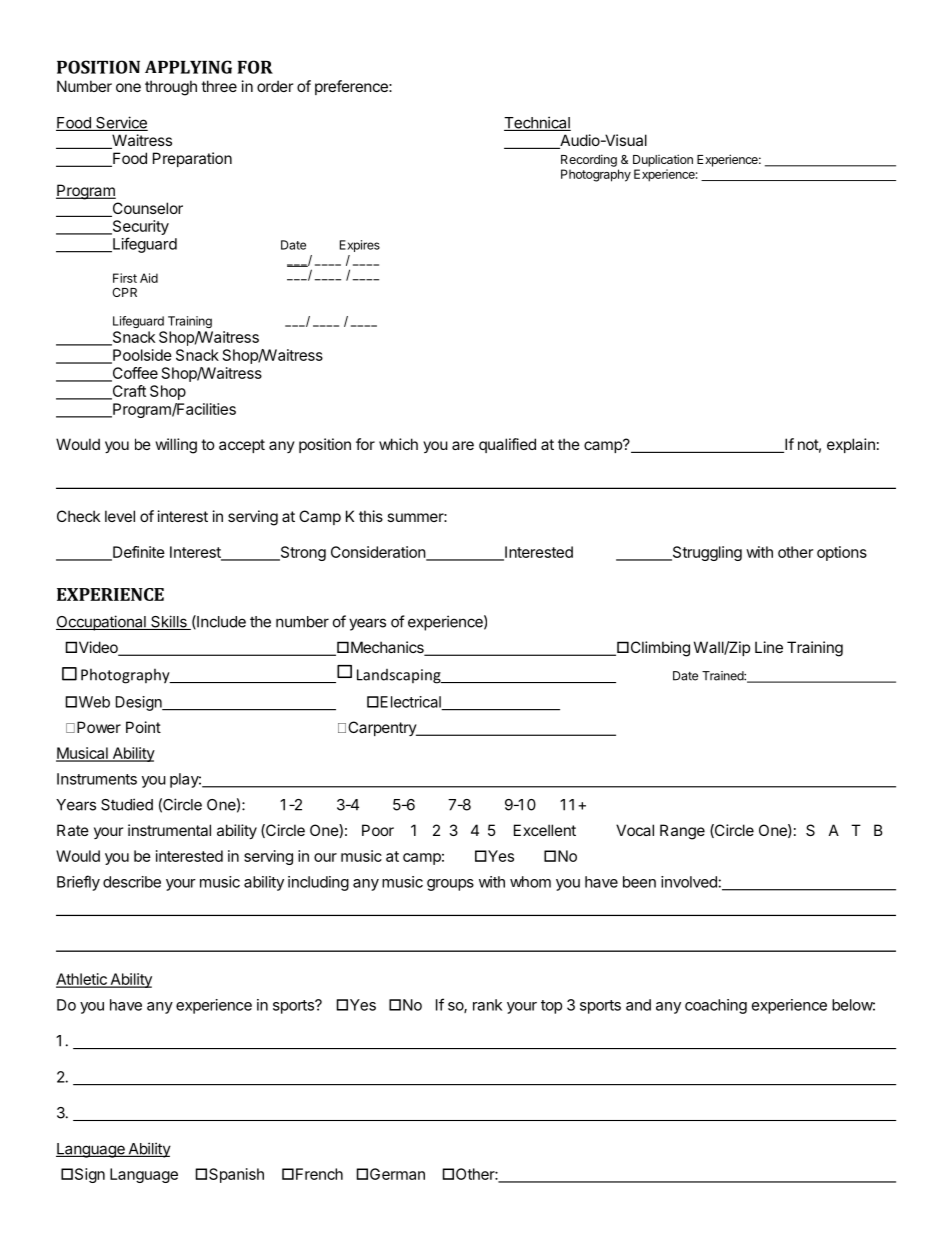 The image size is (952, 1233). Describe the element at coordinates (171, 88) in the image. I see `through` at that location.
